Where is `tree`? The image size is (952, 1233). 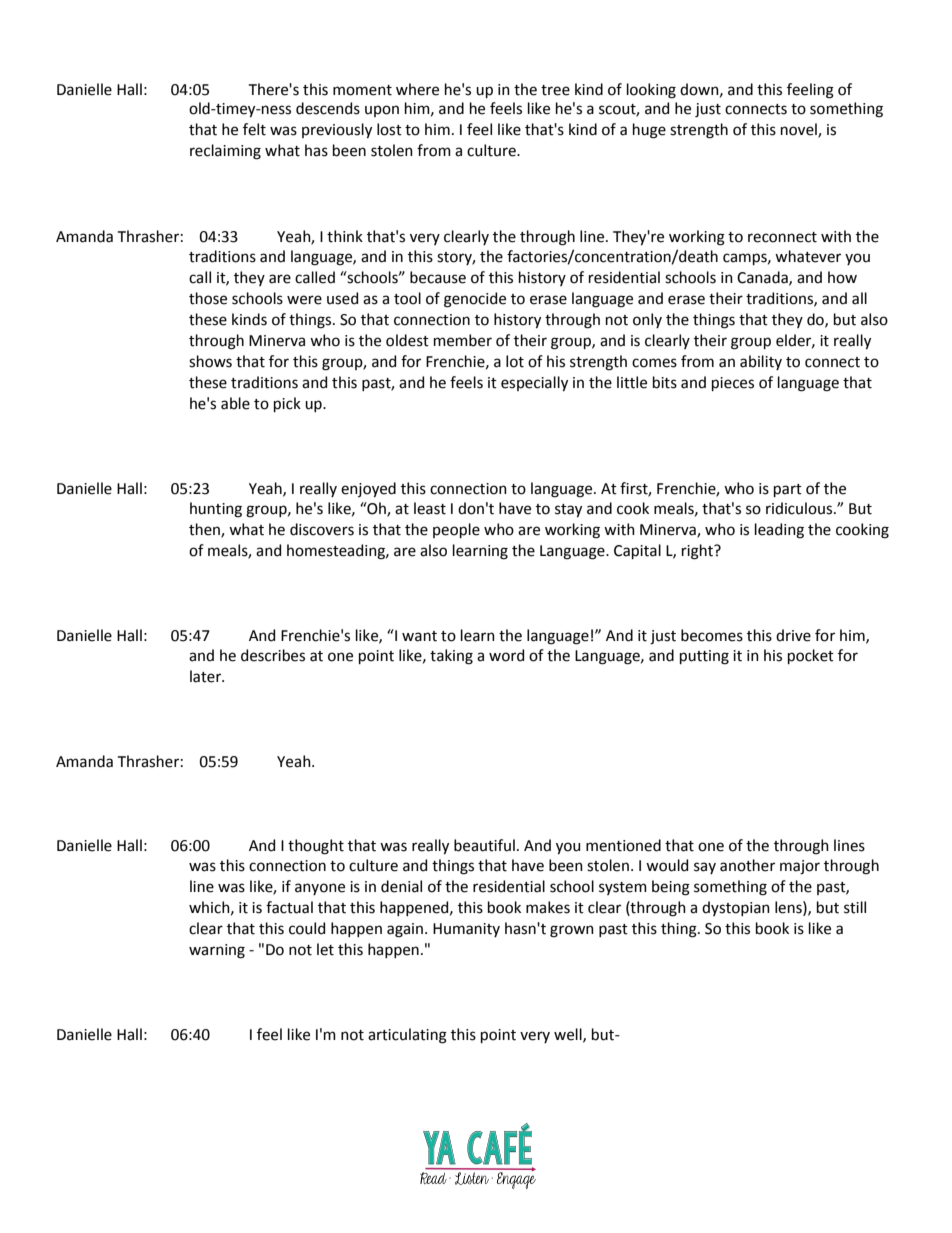
tree is located at coordinates (555, 90).
